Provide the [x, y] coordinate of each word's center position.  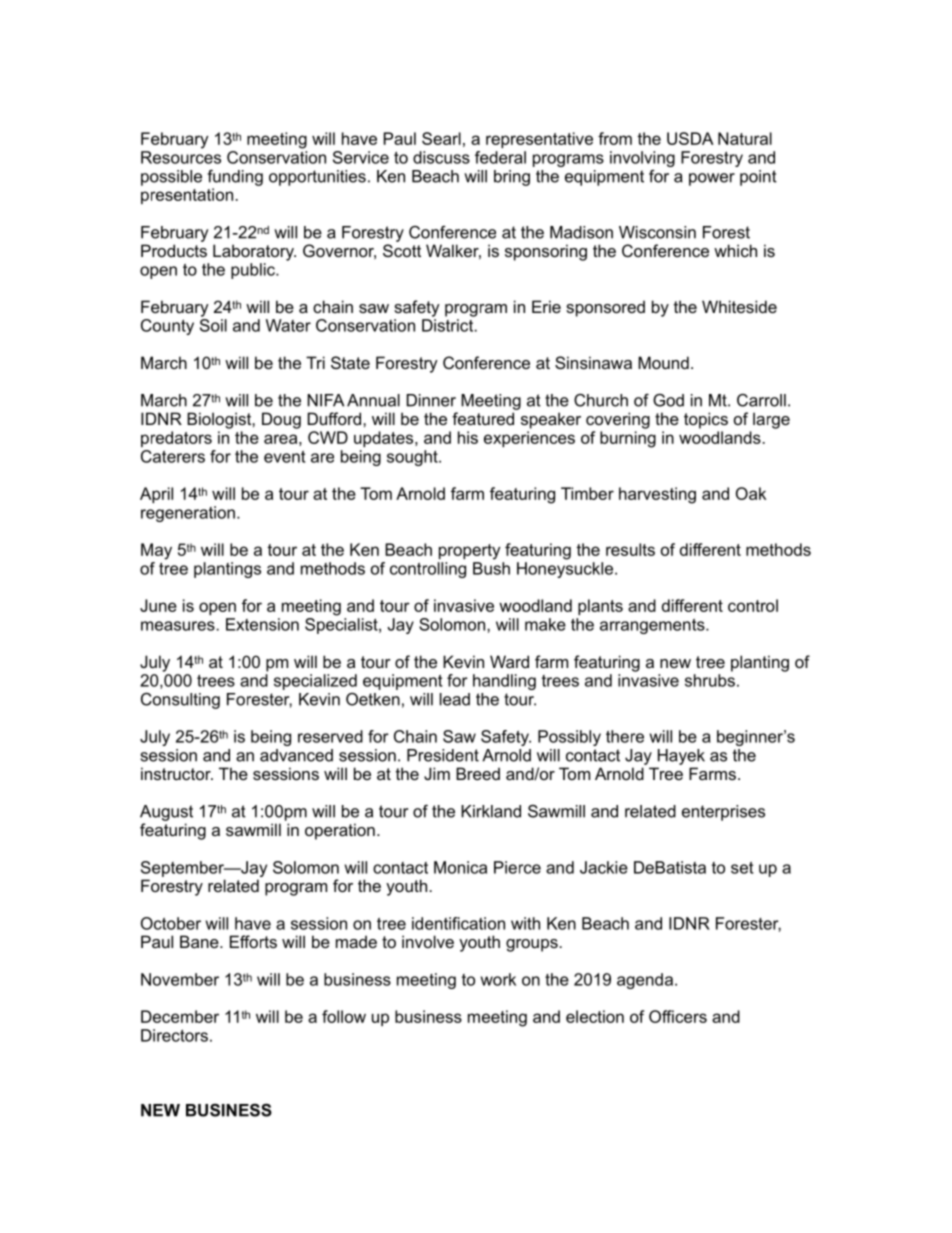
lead [455, 699]
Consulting [180, 701]
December [180, 1016]
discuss [441, 157]
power [712, 179]
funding [235, 178]
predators [176, 439]
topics [706, 420]
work [498, 979]
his [468, 437]
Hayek [681, 757]
